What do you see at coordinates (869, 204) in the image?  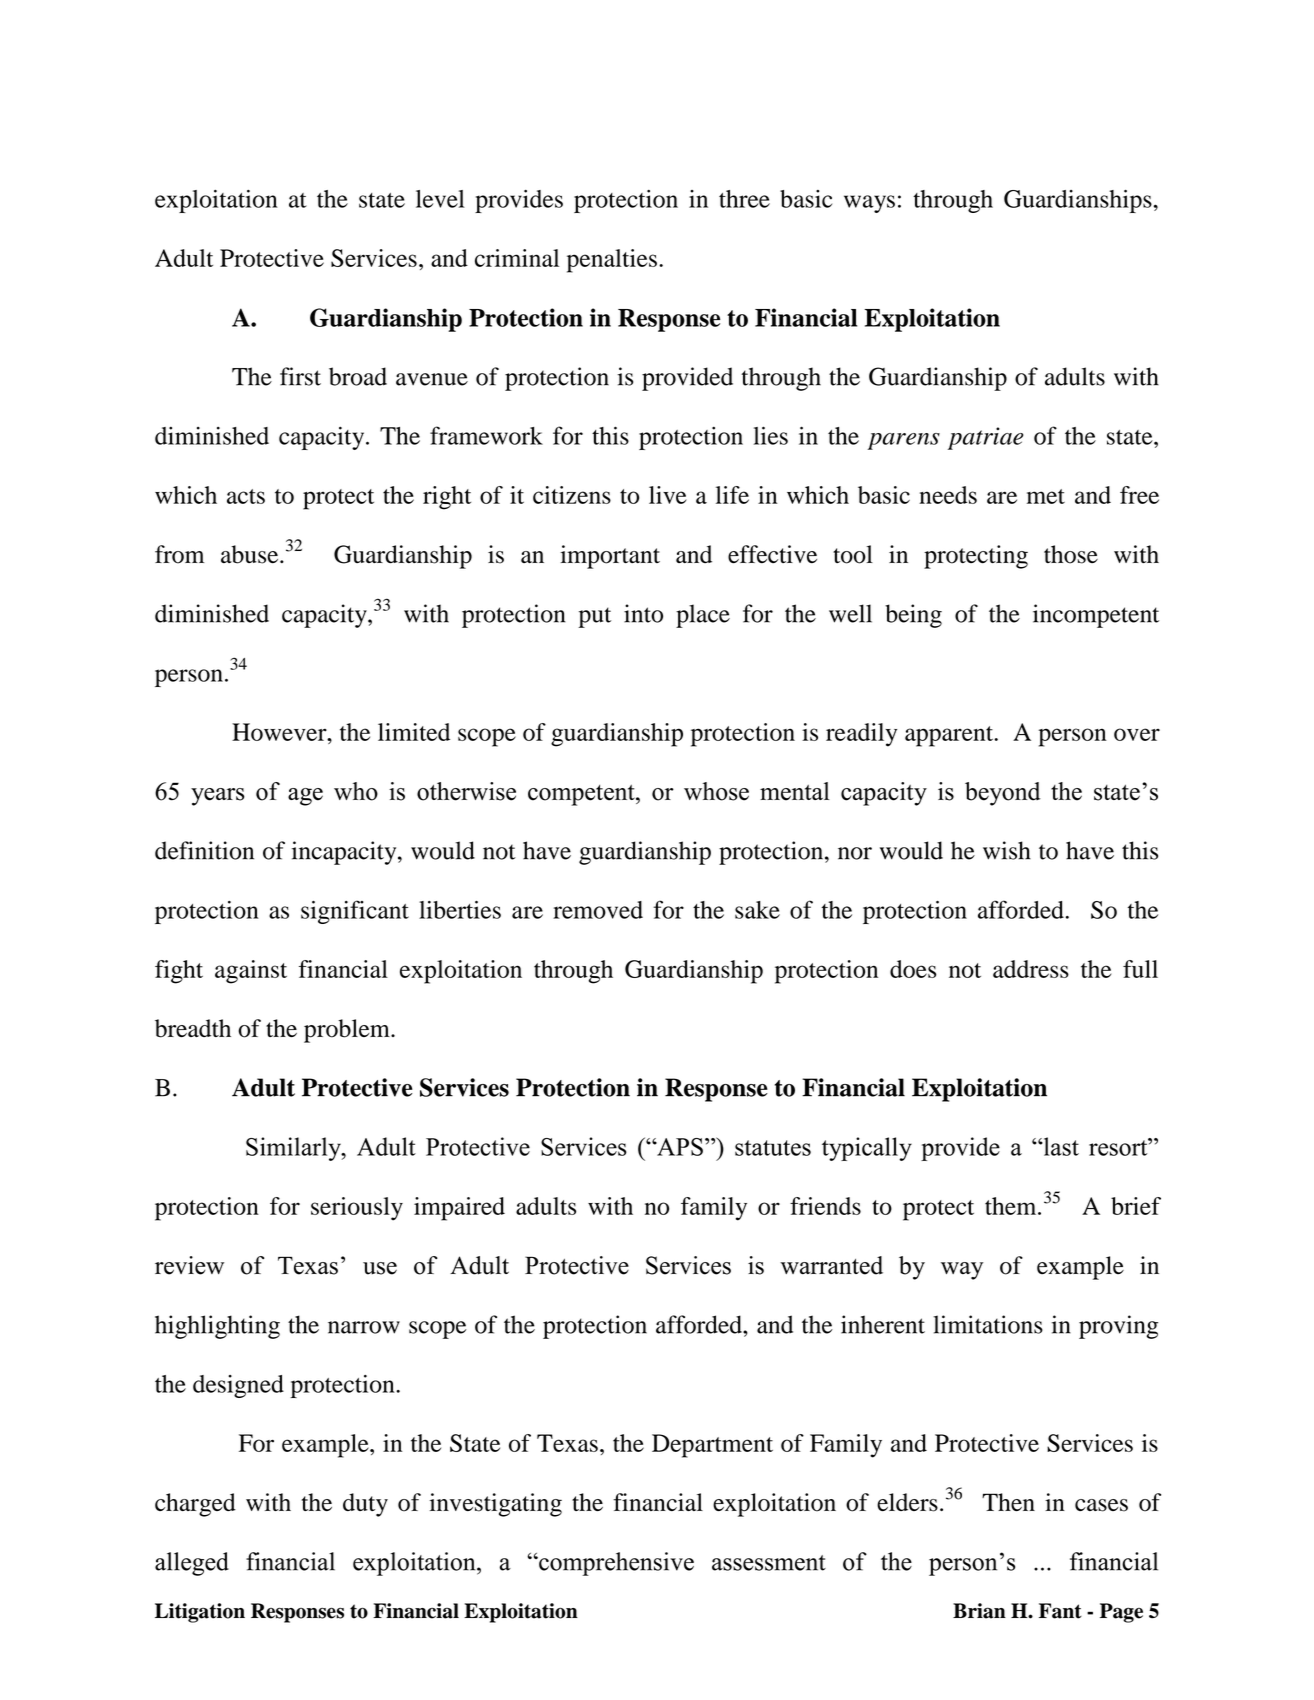 I see `ways` at bounding box center [869, 204].
